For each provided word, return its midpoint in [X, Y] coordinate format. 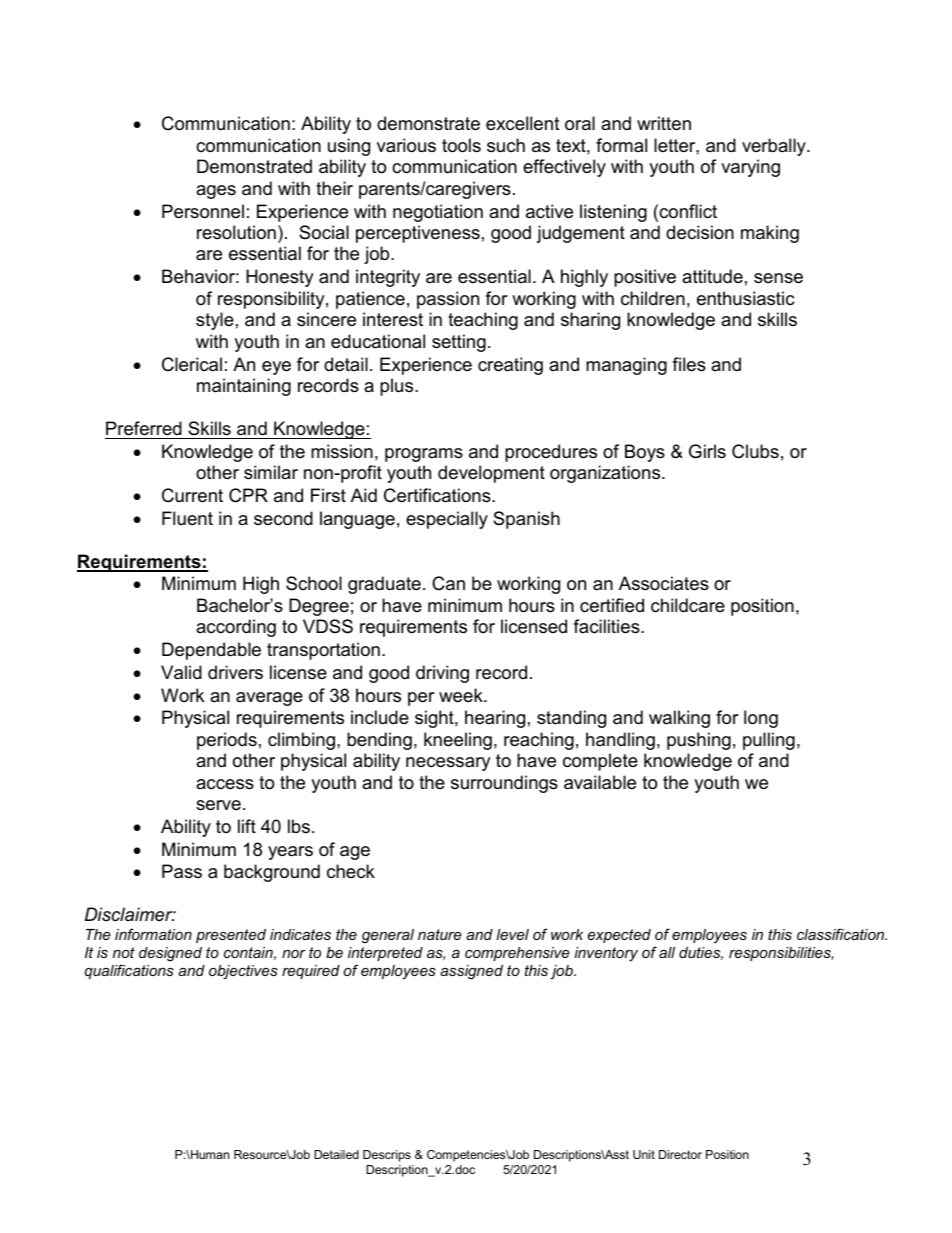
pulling [769, 741]
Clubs [755, 451]
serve [218, 805]
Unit [644, 1154]
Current [192, 495]
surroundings [504, 784]
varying [750, 168]
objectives [243, 972]
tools [461, 145]
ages [216, 192]
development [491, 474]
